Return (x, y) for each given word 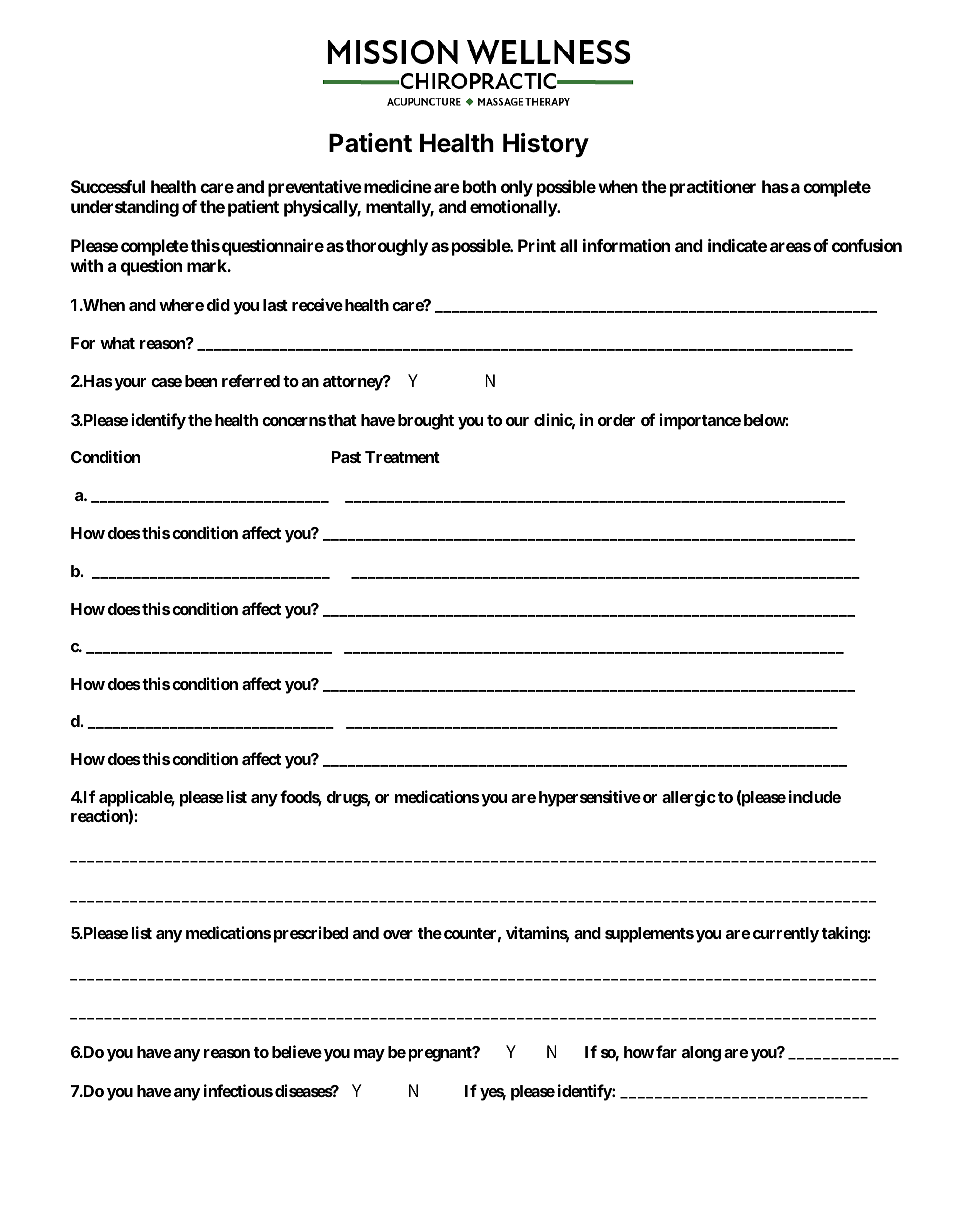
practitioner (713, 188)
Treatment (402, 457)
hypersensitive (590, 798)
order (616, 420)
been (201, 381)
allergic (689, 798)
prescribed (311, 934)
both (479, 186)
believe (297, 1051)
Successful (108, 186)
